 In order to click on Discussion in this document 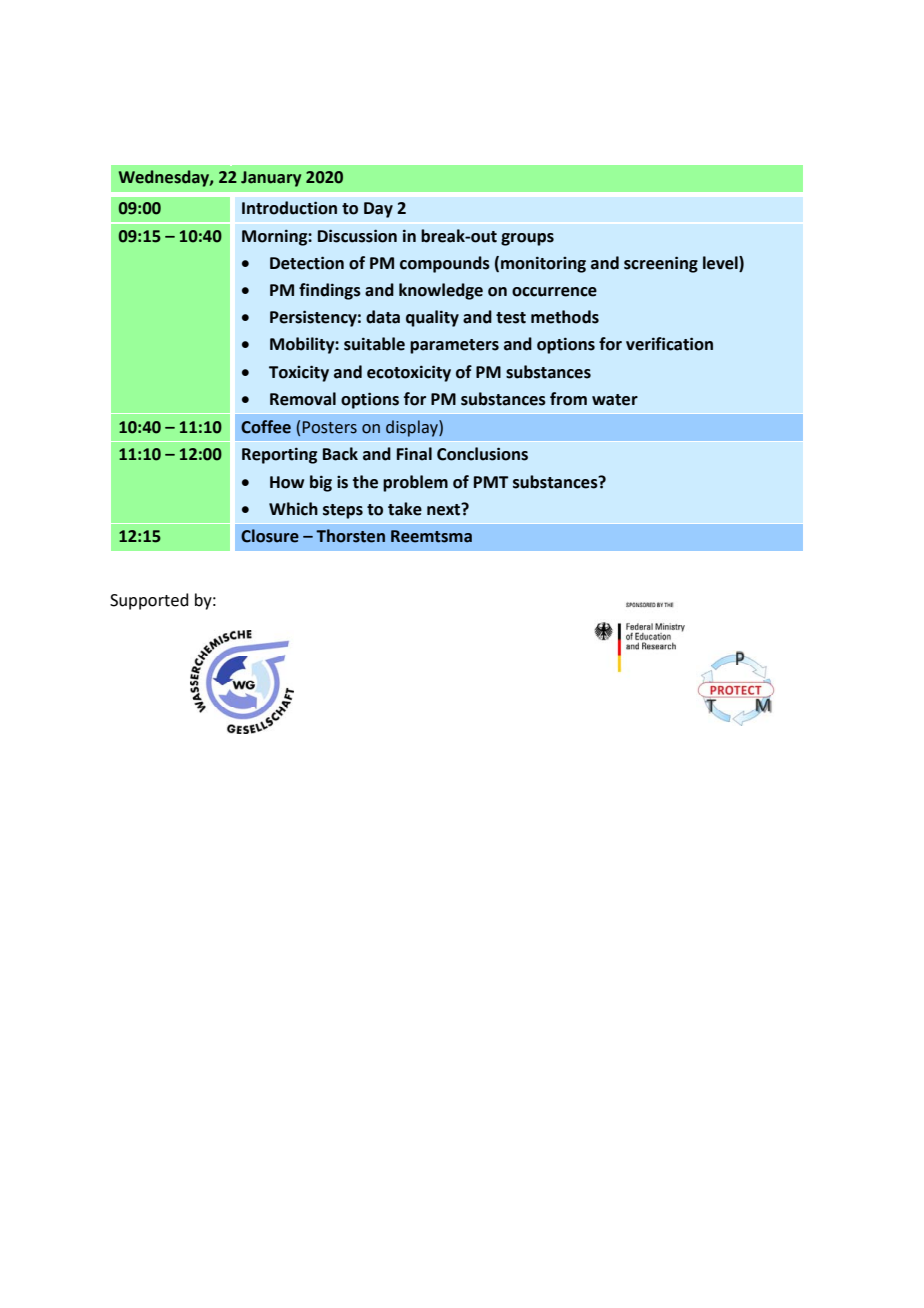, I will do `click(357, 236)`.
